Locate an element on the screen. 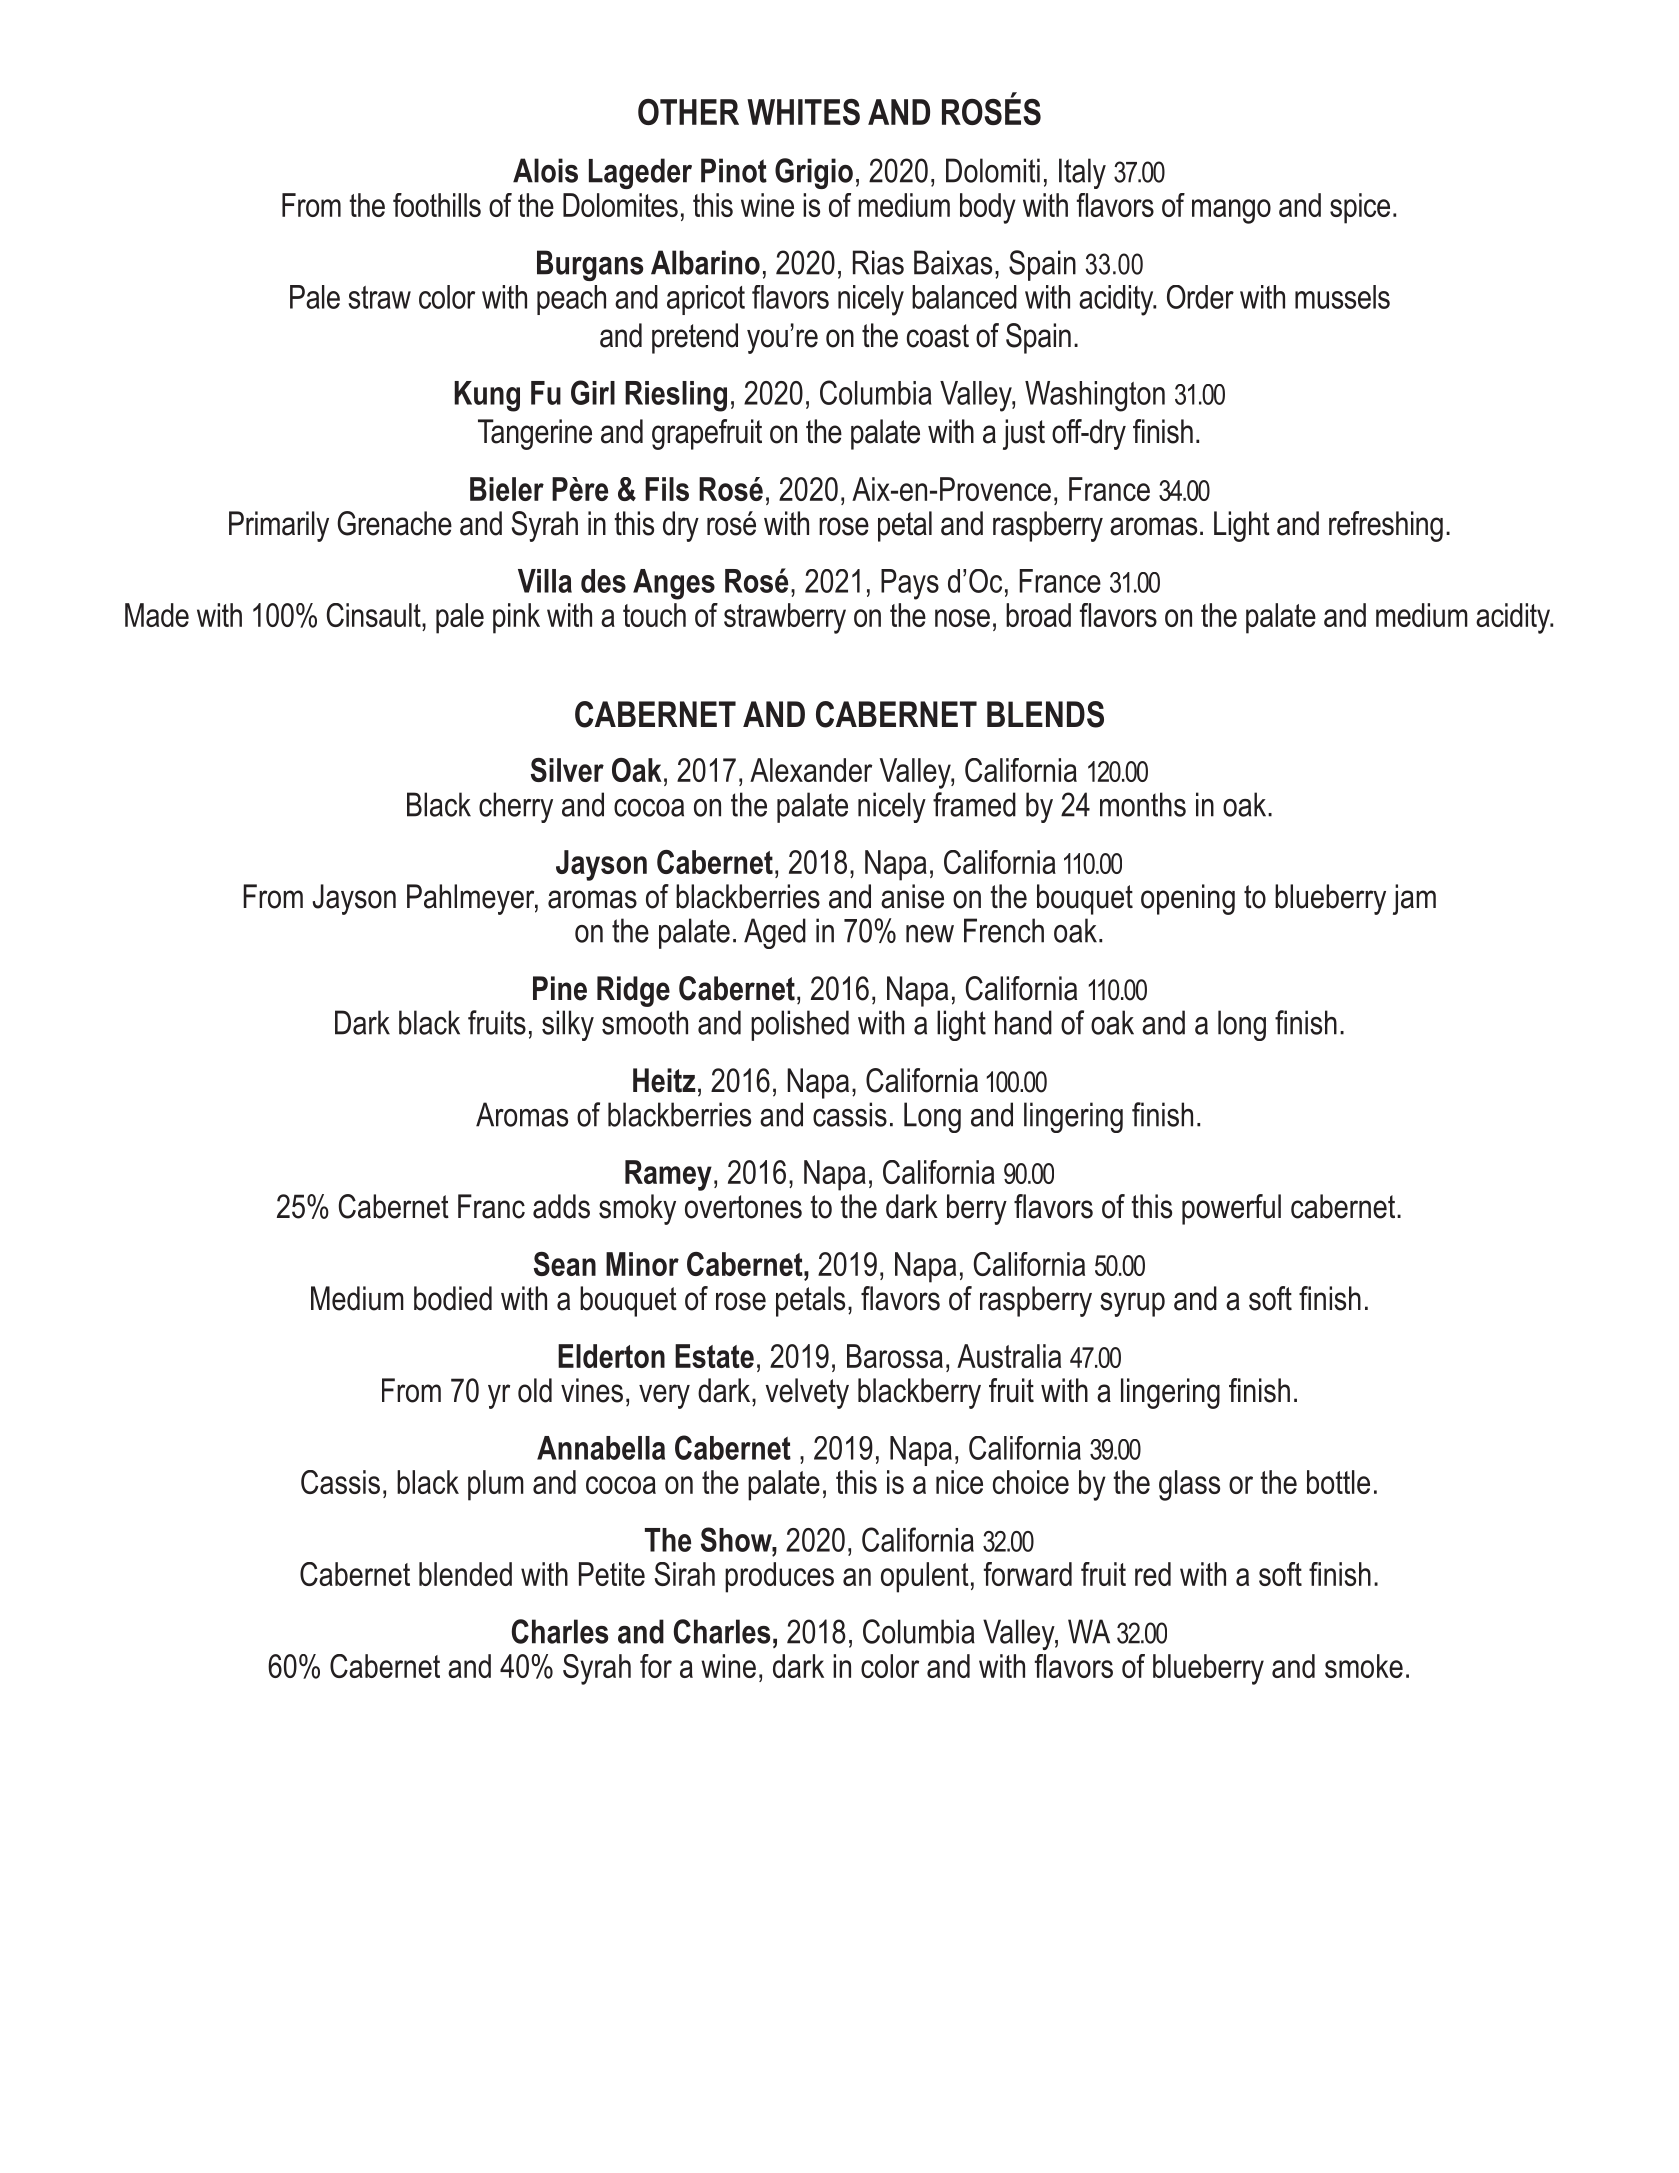  powerful is located at coordinates (1231, 1209).
